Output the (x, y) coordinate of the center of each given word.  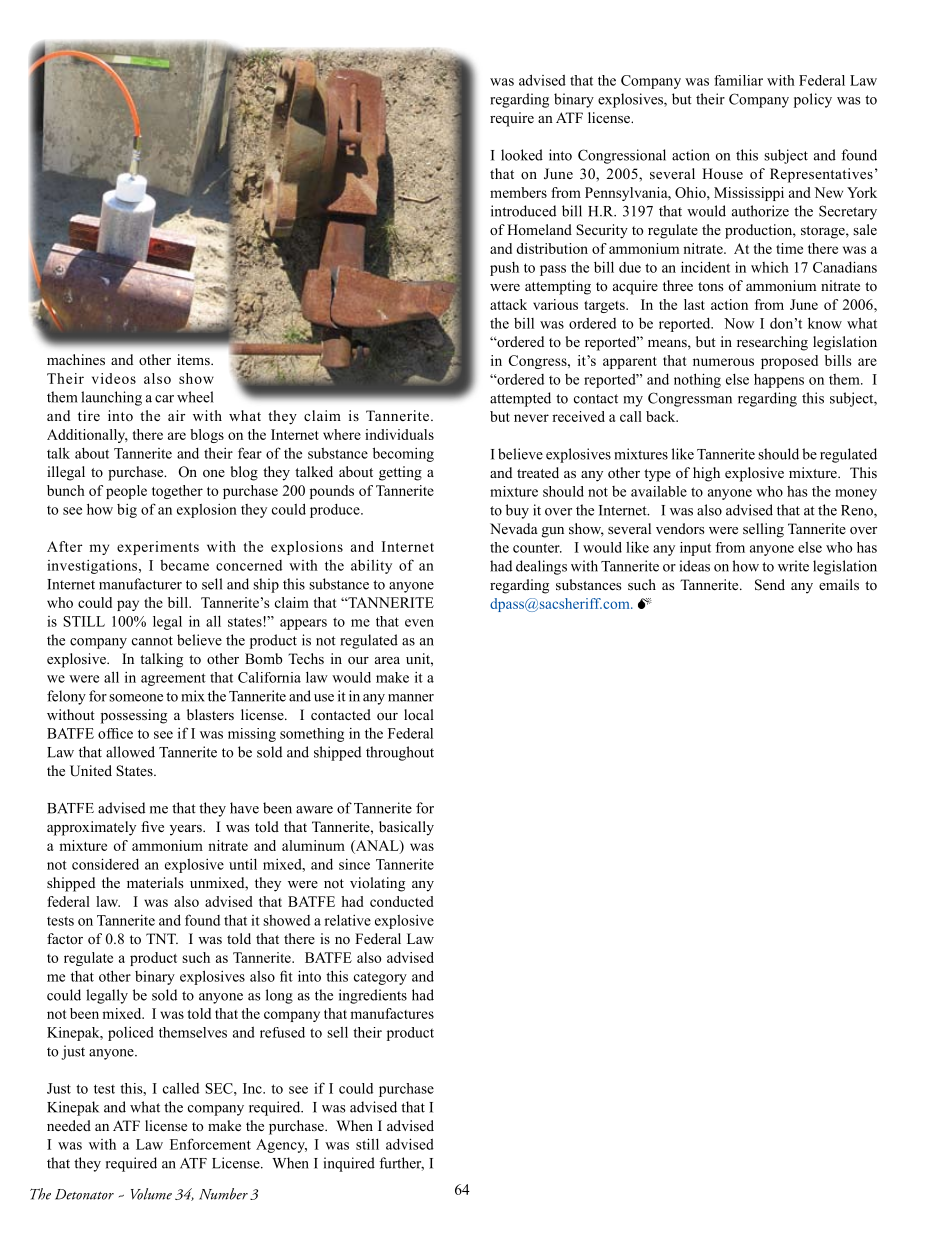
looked (522, 155)
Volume (151, 1194)
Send (770, 585)
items (194, 359)
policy (813, 100)
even (419, 623)
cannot (152, 641)
